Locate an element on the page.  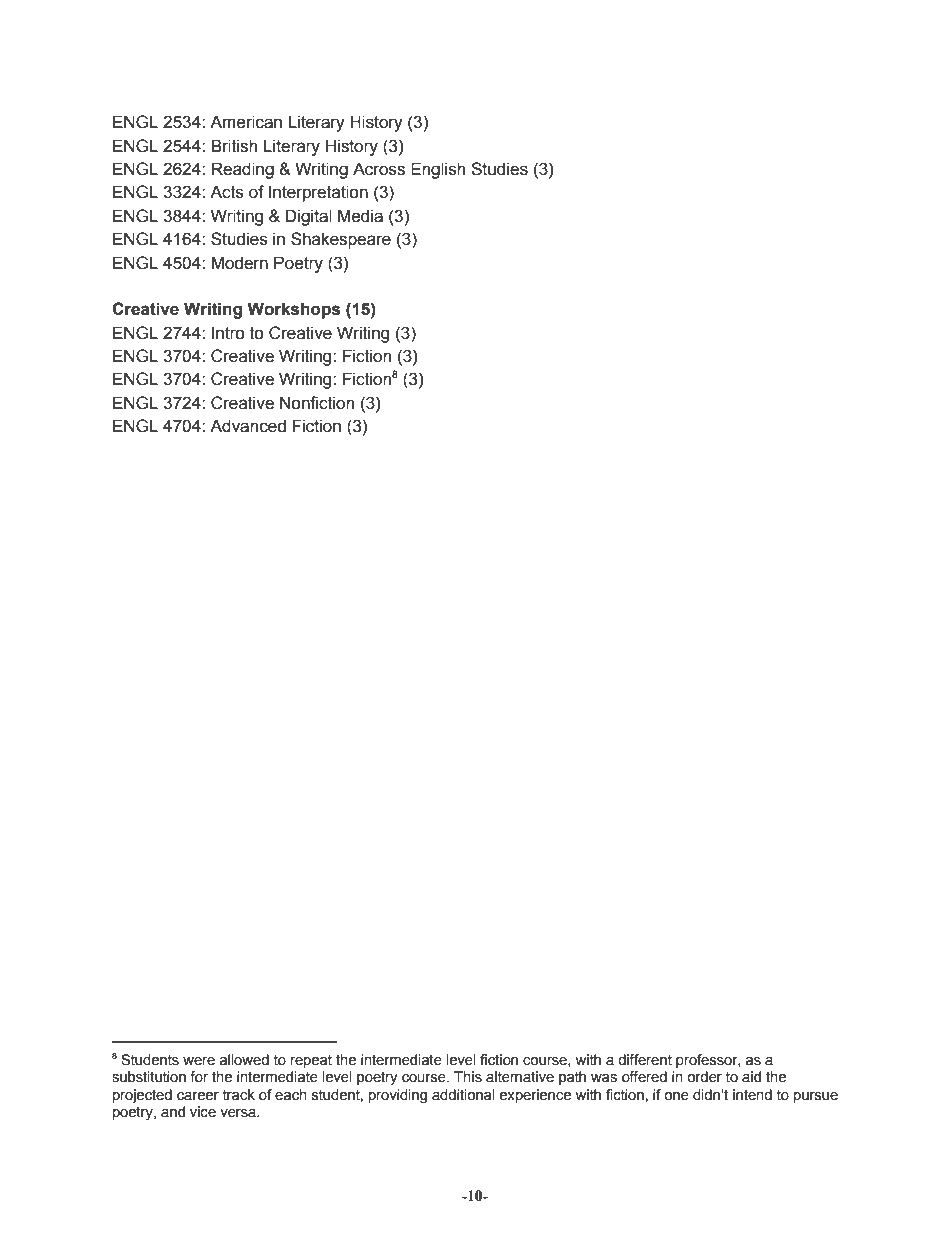
Intro is located at coordinates (228, 333).
